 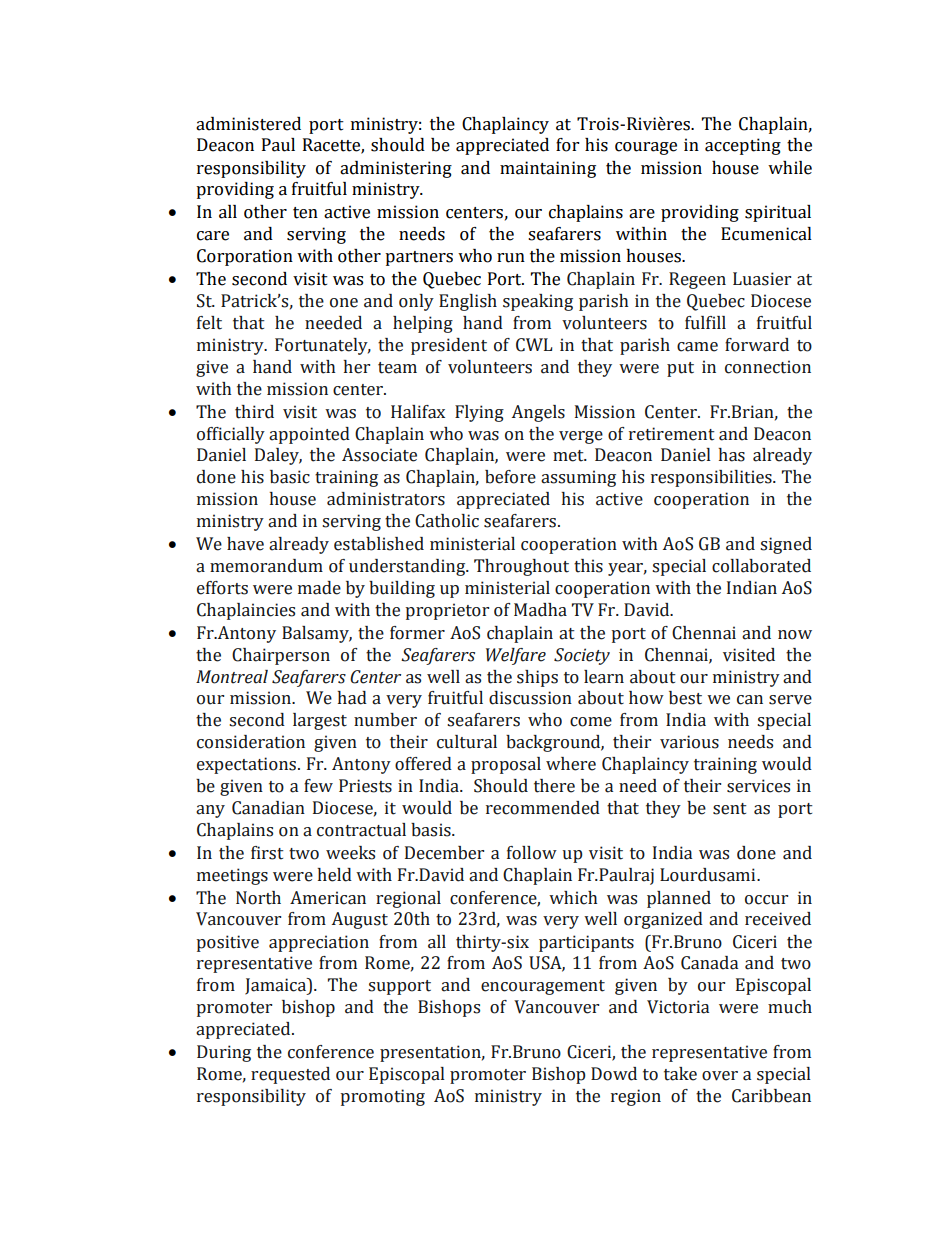 I want to click on Dowd, so click(x=614, y=1074).
